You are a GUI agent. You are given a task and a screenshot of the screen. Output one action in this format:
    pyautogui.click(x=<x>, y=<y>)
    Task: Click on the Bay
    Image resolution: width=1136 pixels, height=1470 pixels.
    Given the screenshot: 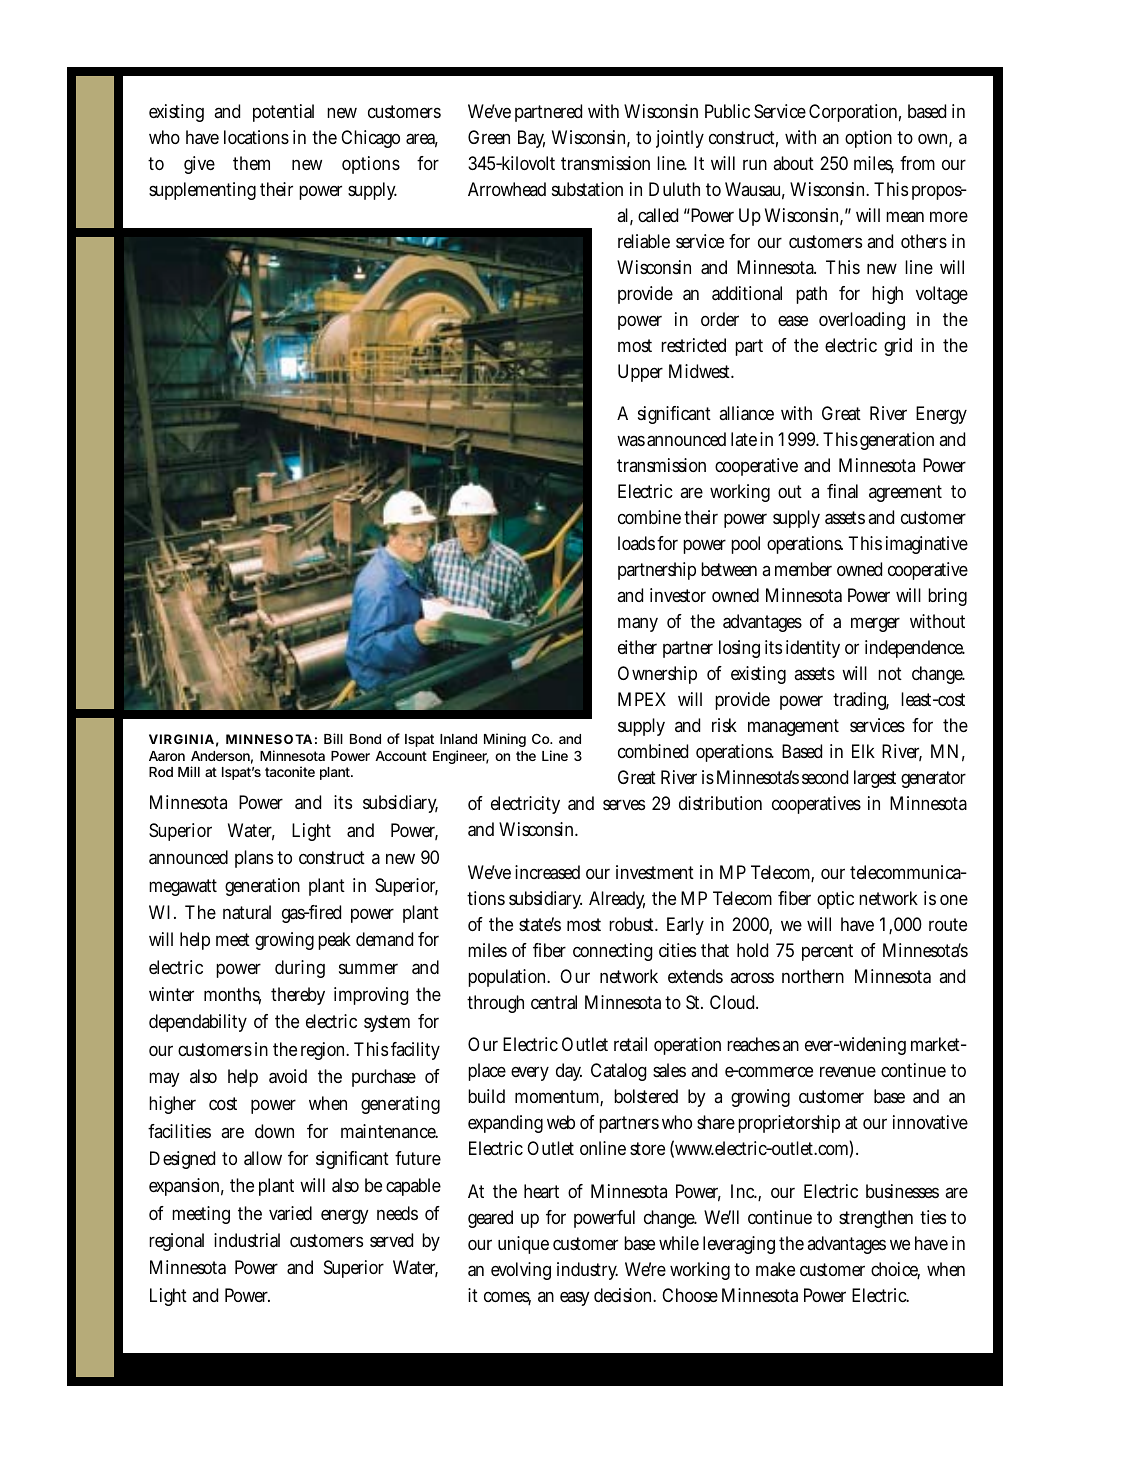 What is the action you would take?
    pyautogui.click(x=531, y=139)
